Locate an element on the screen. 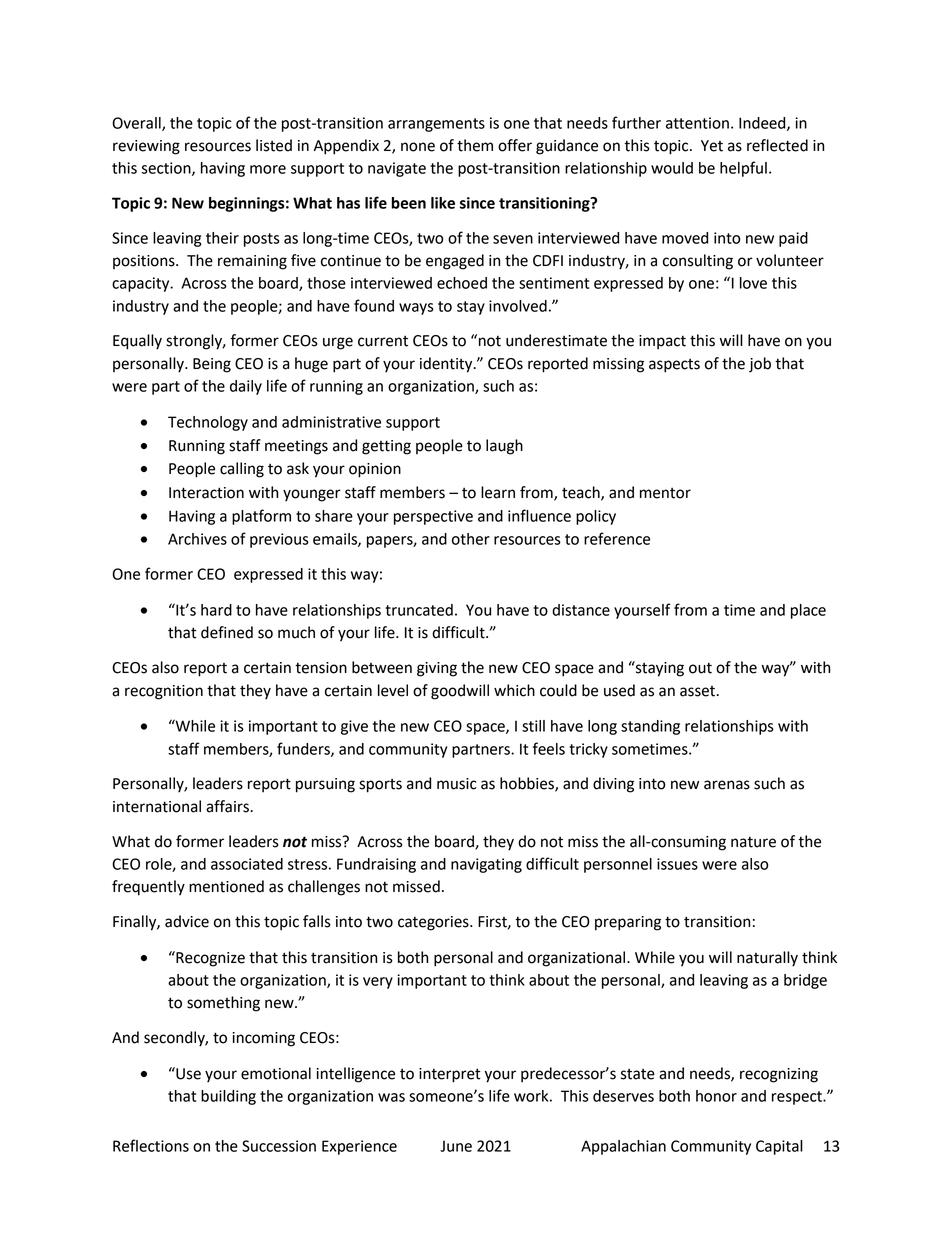 The height and width of the screenshot is (1233, 952). navigating is located at coordinates (486, 865).
